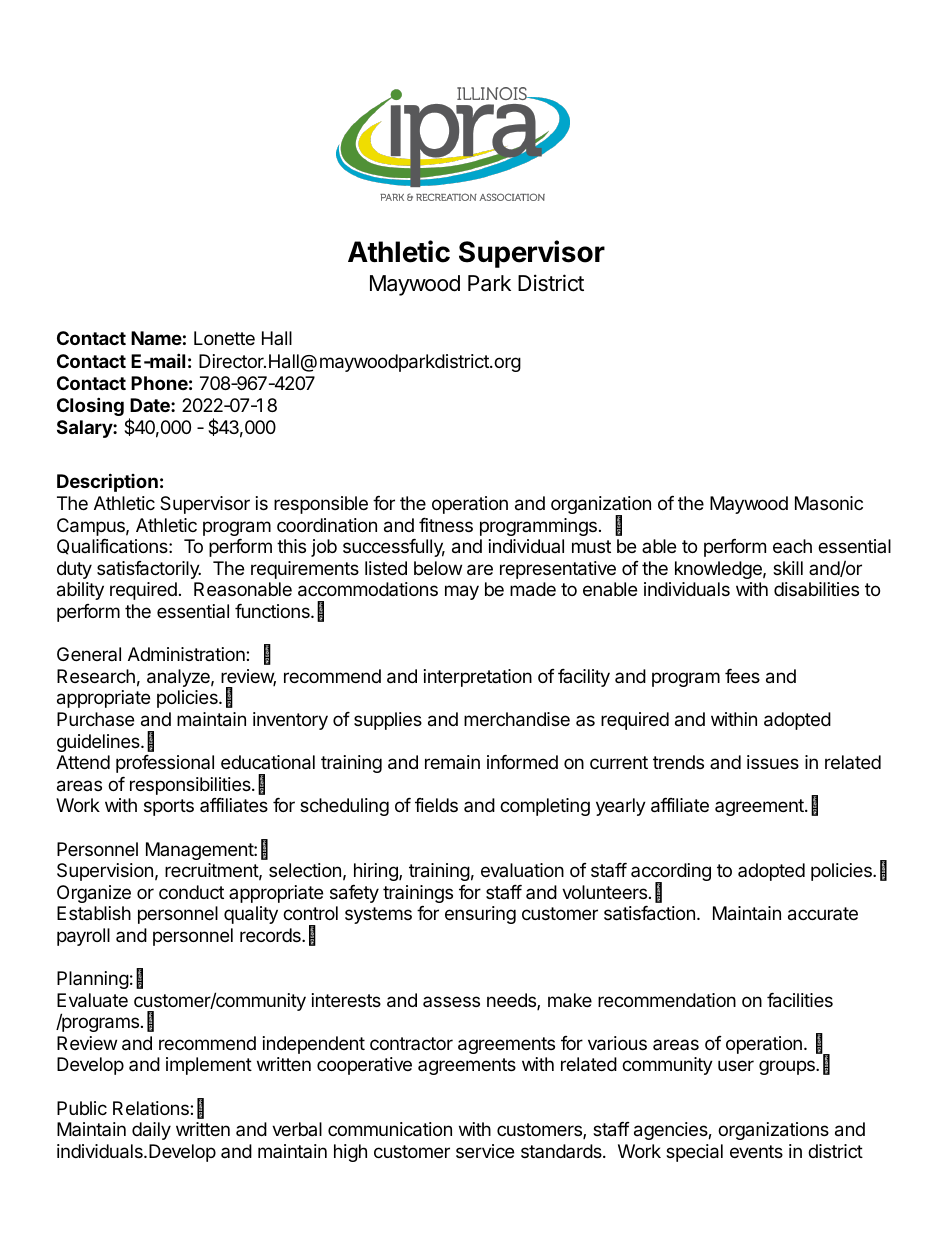 The image size is (952, 1233). I want to click on daily, so click(151, 1131).
